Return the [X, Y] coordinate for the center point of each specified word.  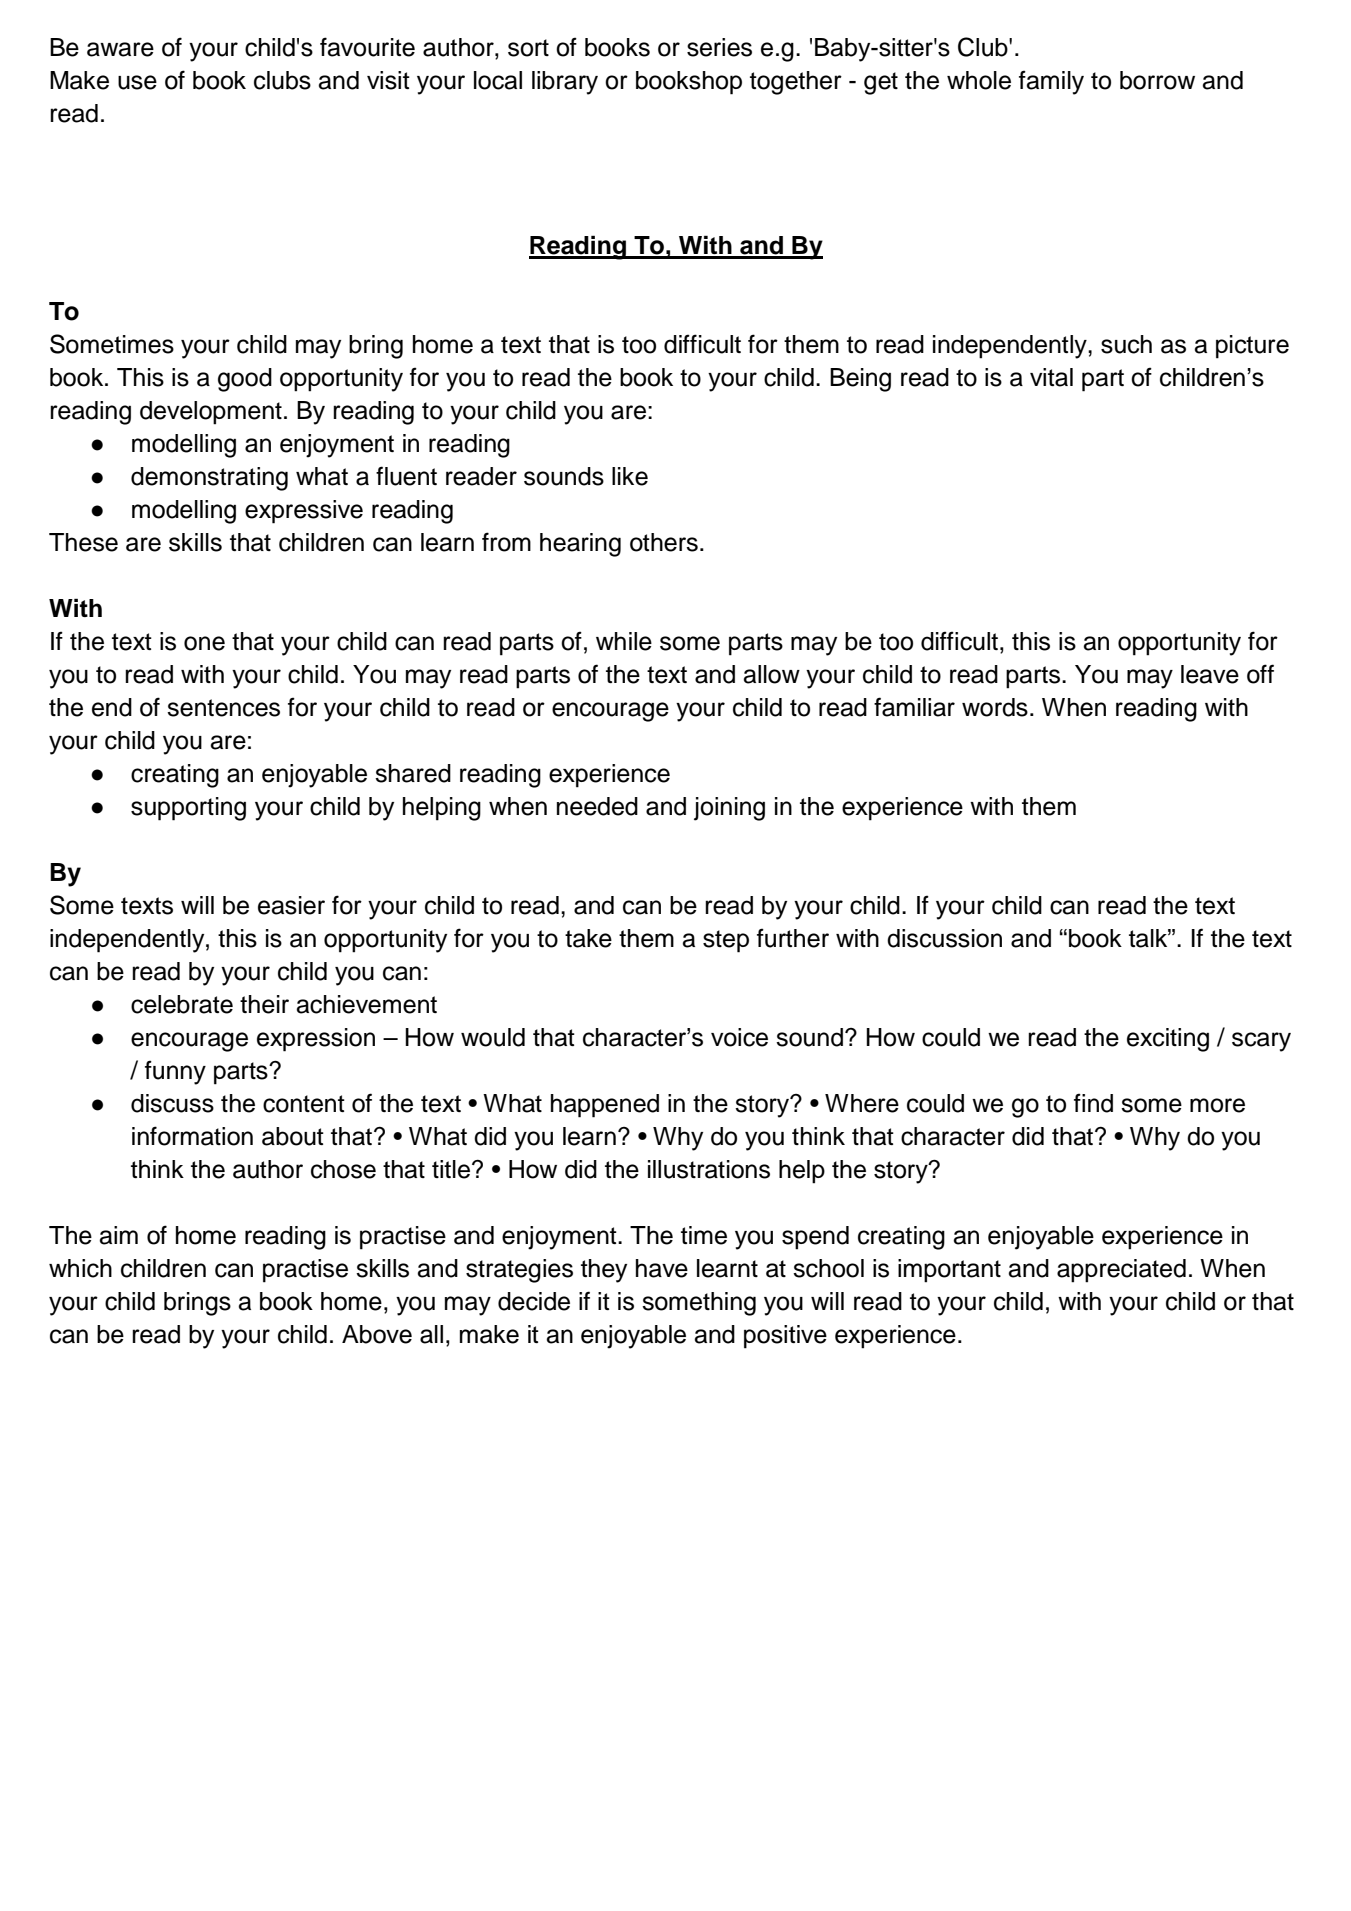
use [137, 82]
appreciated [1121, 1271]
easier [291, 905]
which [80, 1268]
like [630, 476]
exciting [1168, 1040]
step [726, 941]
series [719, 47]
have [662, 1268]
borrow [1157, 80]
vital [1051, 377]
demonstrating [209, 479]
